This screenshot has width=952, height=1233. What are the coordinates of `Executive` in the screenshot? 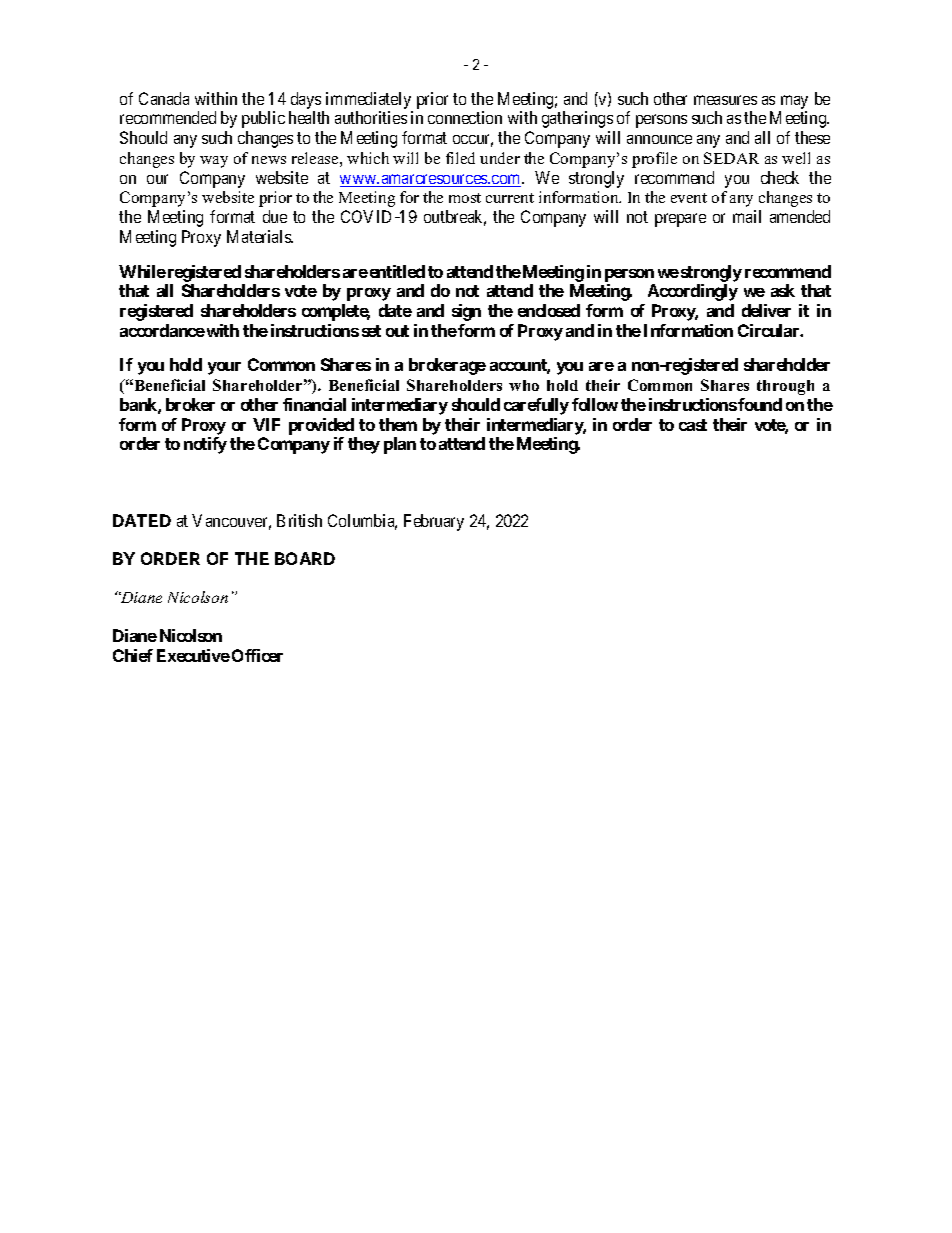 It's located at (193, 655).
